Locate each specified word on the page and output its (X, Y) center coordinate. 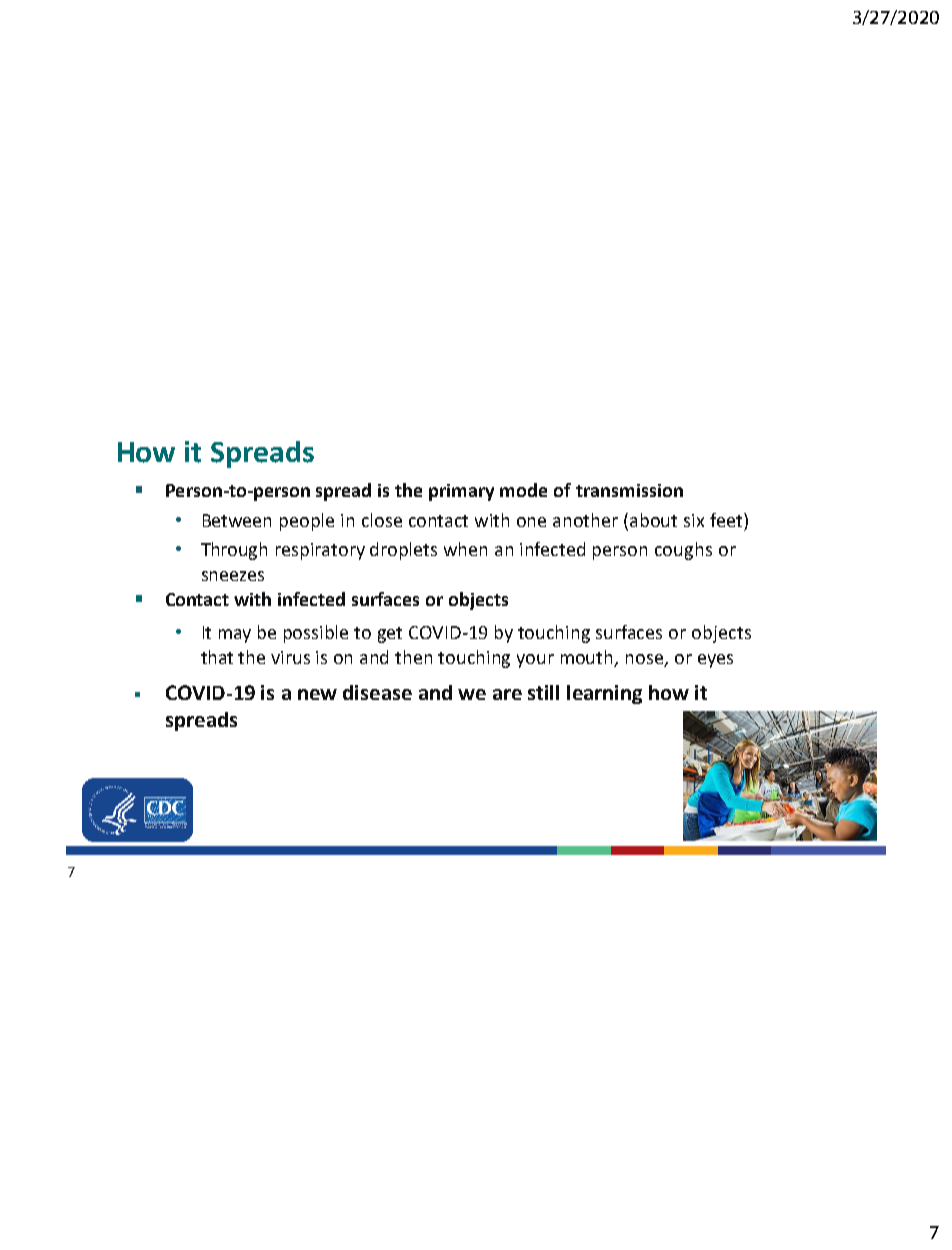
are (507, 694)
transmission (629, 490)
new (317, 694)
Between (237, 520)
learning (604, 694)
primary (461, 492)
